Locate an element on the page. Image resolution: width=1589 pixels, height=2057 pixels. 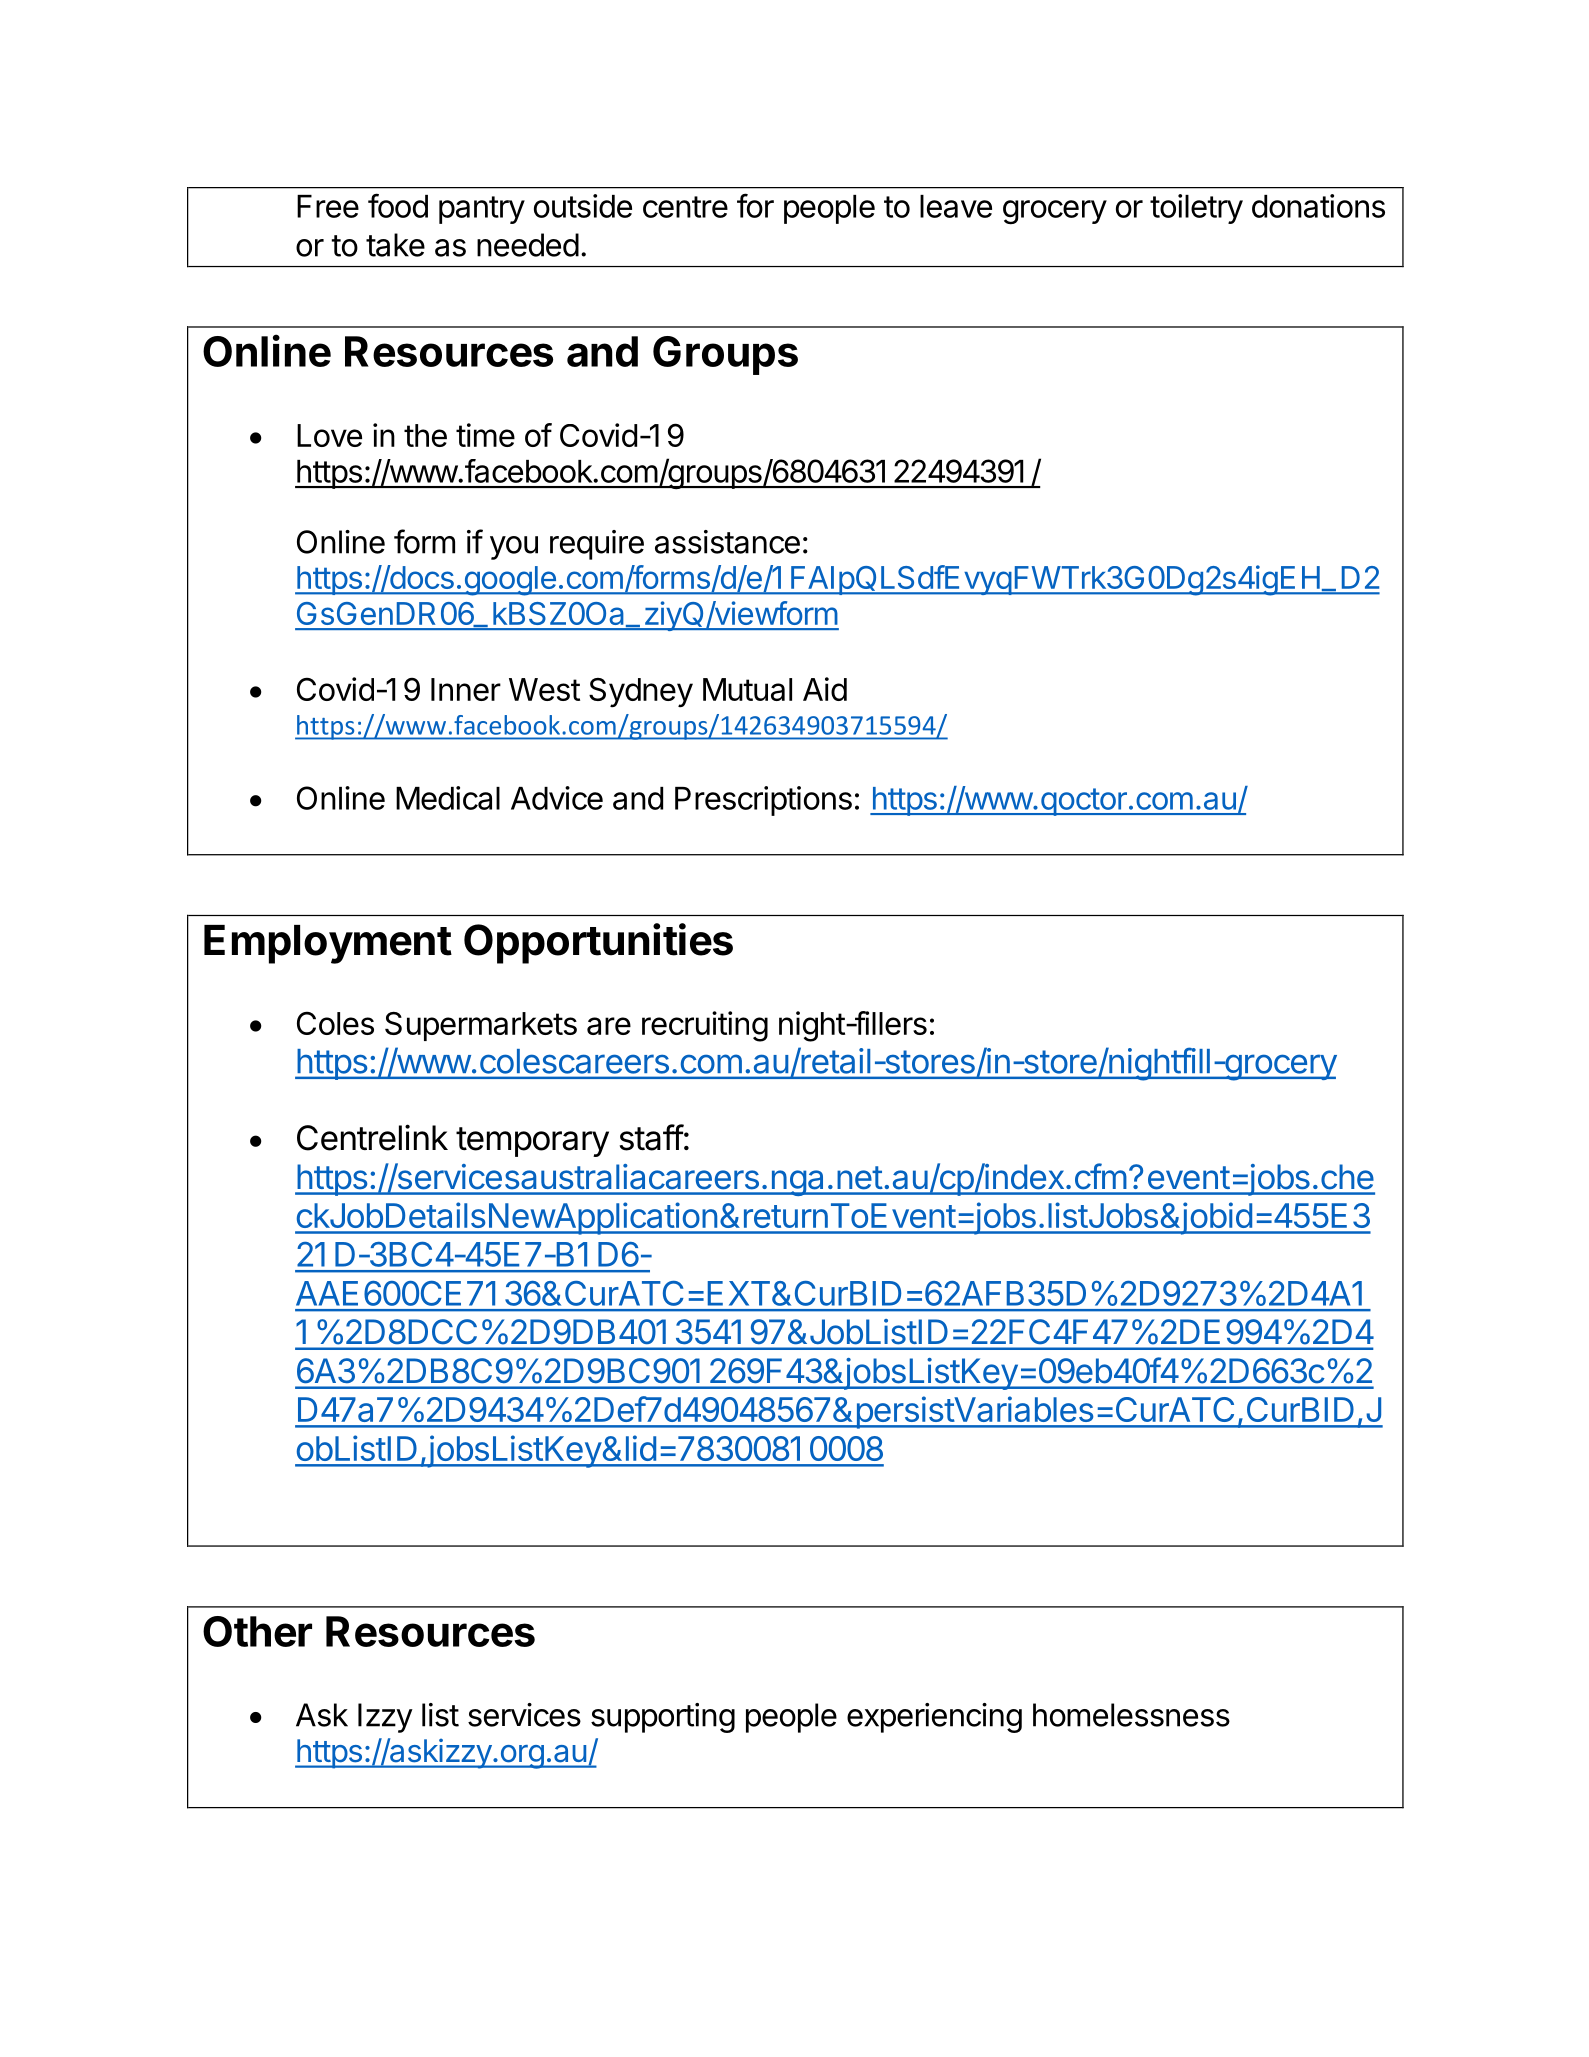
donations is located at coordinates (1318, 206).
